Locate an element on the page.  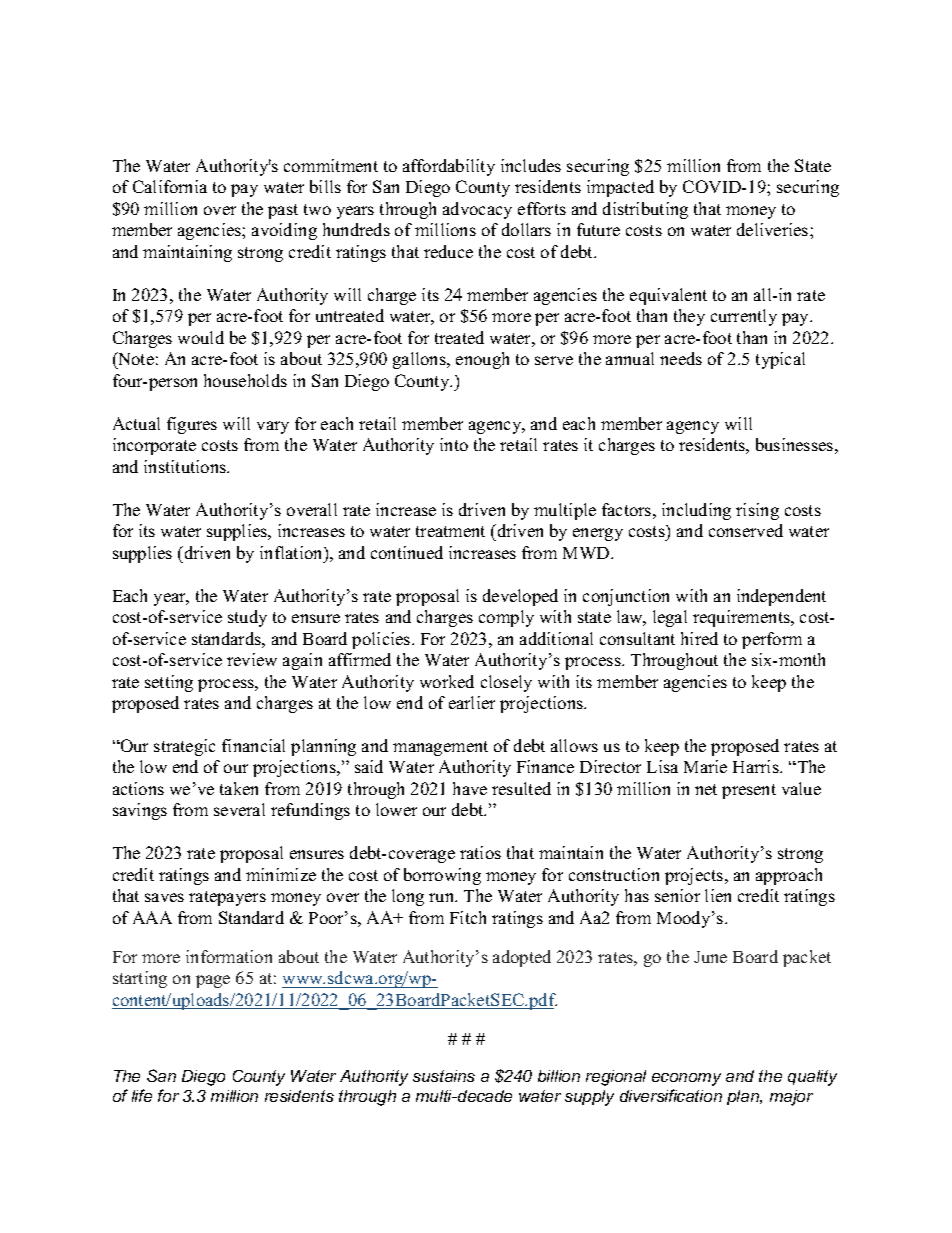
sustains is located at coordinates (444, 1076).
